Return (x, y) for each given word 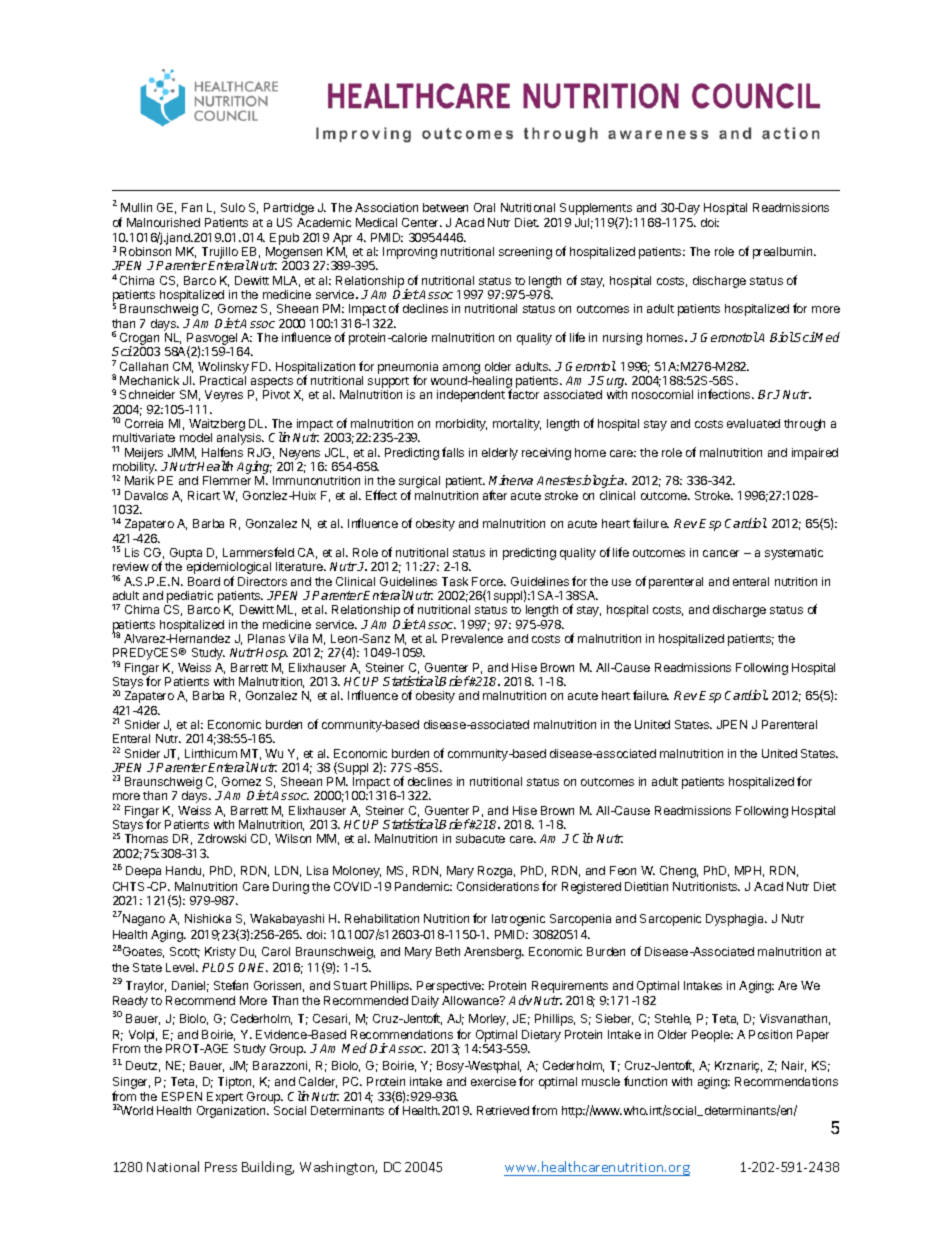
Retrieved (503, 1110)
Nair (794, 1066)
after (495, 495)
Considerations (498, 886)
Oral (484, 207)
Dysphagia (736, 920)
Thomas (146, 838)
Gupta (186, 554)
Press (221, 1167)
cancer (721, 553)
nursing (622, 339)
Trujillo (220, 254)
